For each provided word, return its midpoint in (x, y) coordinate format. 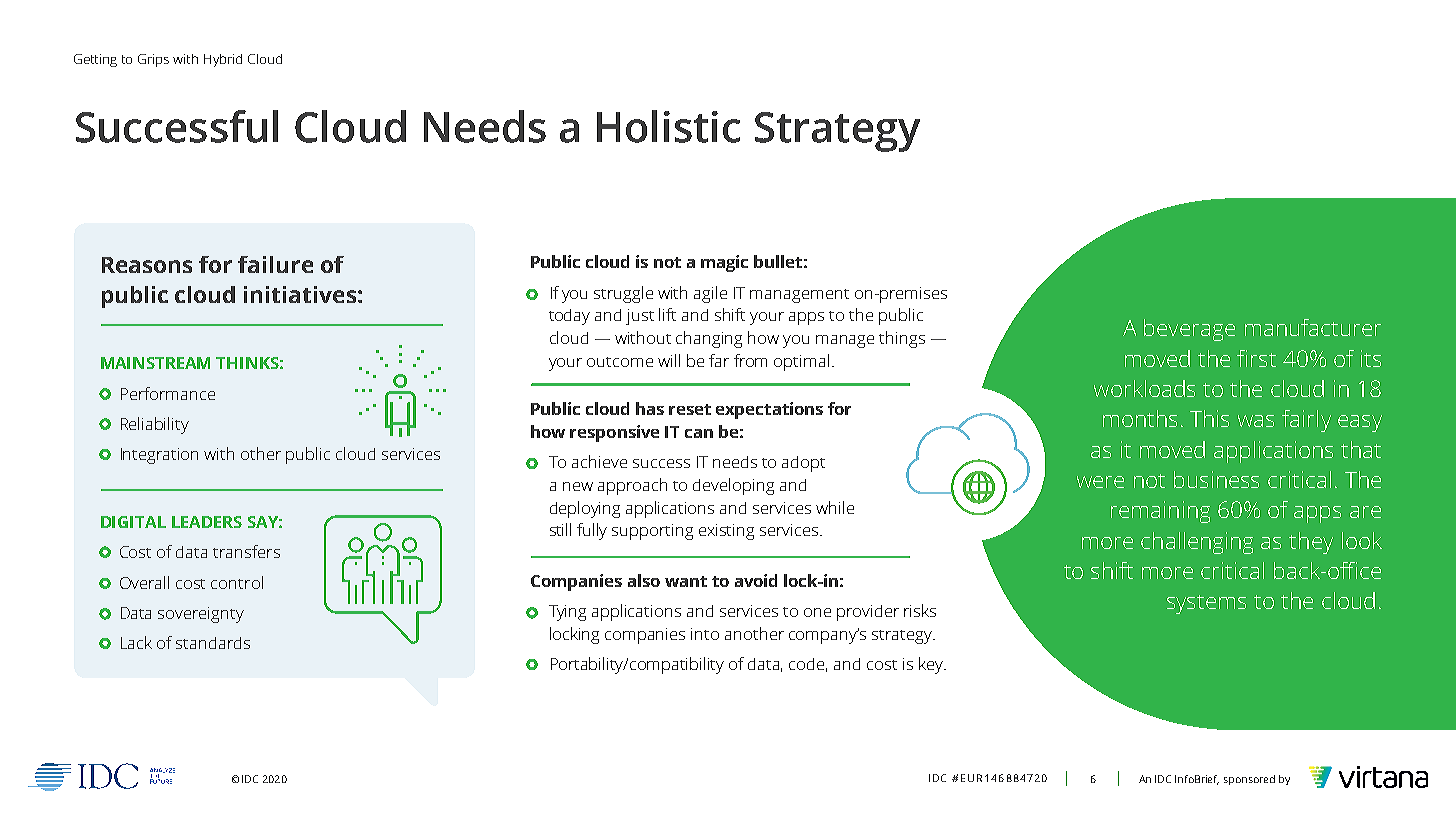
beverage (1189, 330)
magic (724, 263)
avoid (756, 580)
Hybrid (223, 60)
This (1209, 418)
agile (710, 294)
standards (213, 643)
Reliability (155, 425)
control (237, 582)
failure (275, 264)
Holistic (668, 126)
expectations (769, 410)
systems (1206, 604)
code (808, 665)
